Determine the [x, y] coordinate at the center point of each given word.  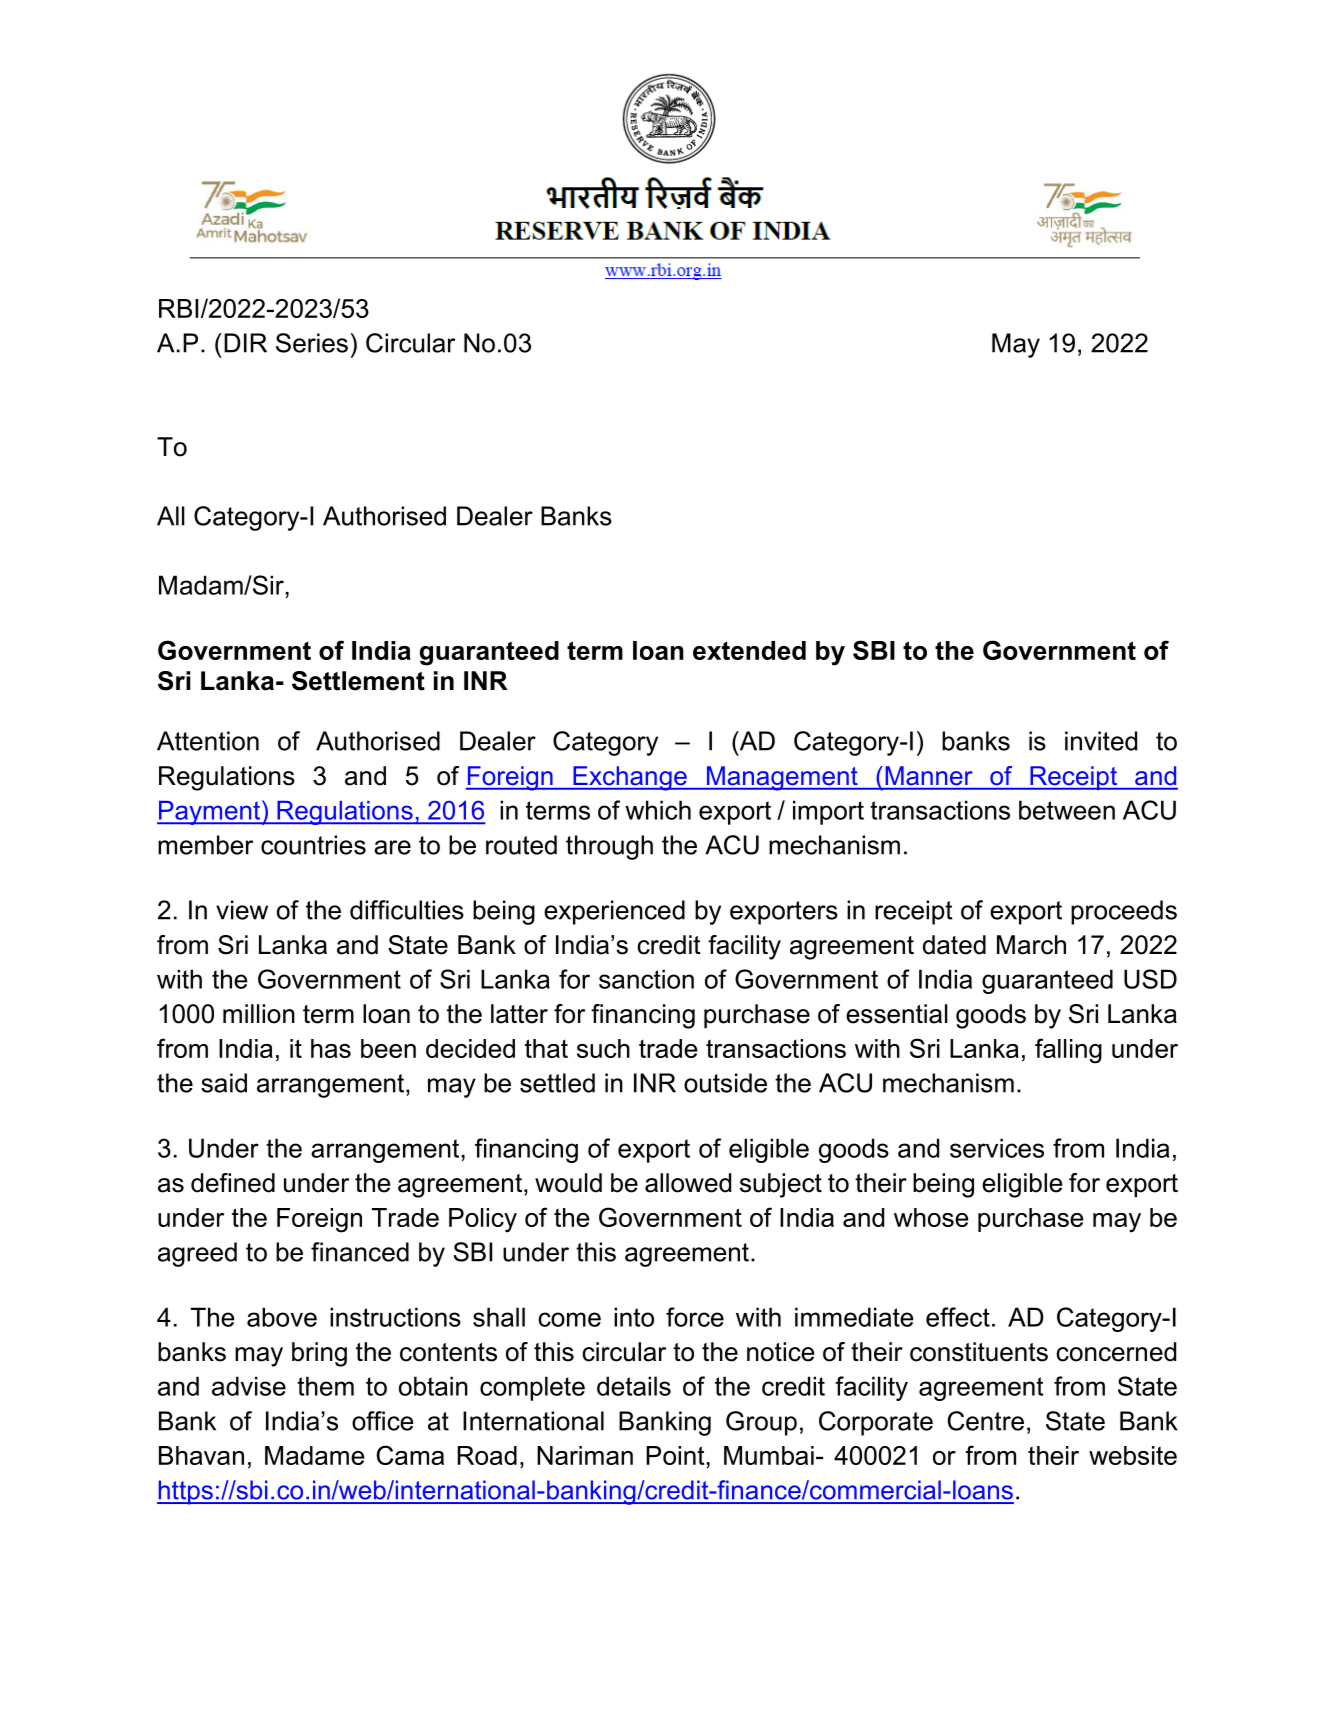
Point [675, 1455]
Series [312, 343]
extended [749, 650]
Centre [986, 1421]
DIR [245, 343]
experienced [614, 912]
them [325, 1386]
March [1031, 945]
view [242, 910]
